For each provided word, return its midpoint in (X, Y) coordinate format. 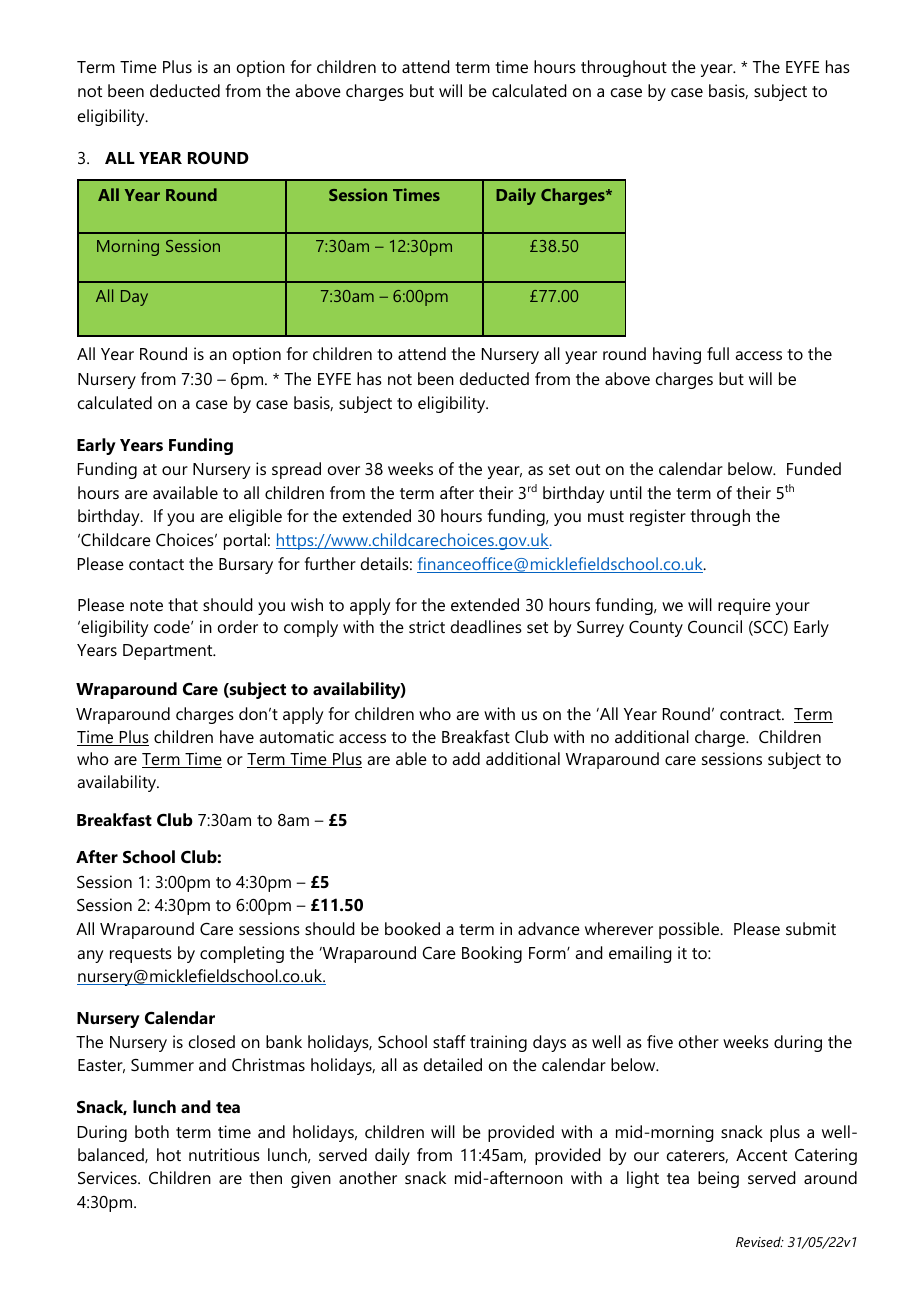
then (265, 1177)
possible (690, 930)
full (718, 353)
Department (169, 652)
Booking (492, 954)
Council (715, 626)
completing (242, 954)
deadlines (486, 626)
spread (296, 470)
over (344, 470)
